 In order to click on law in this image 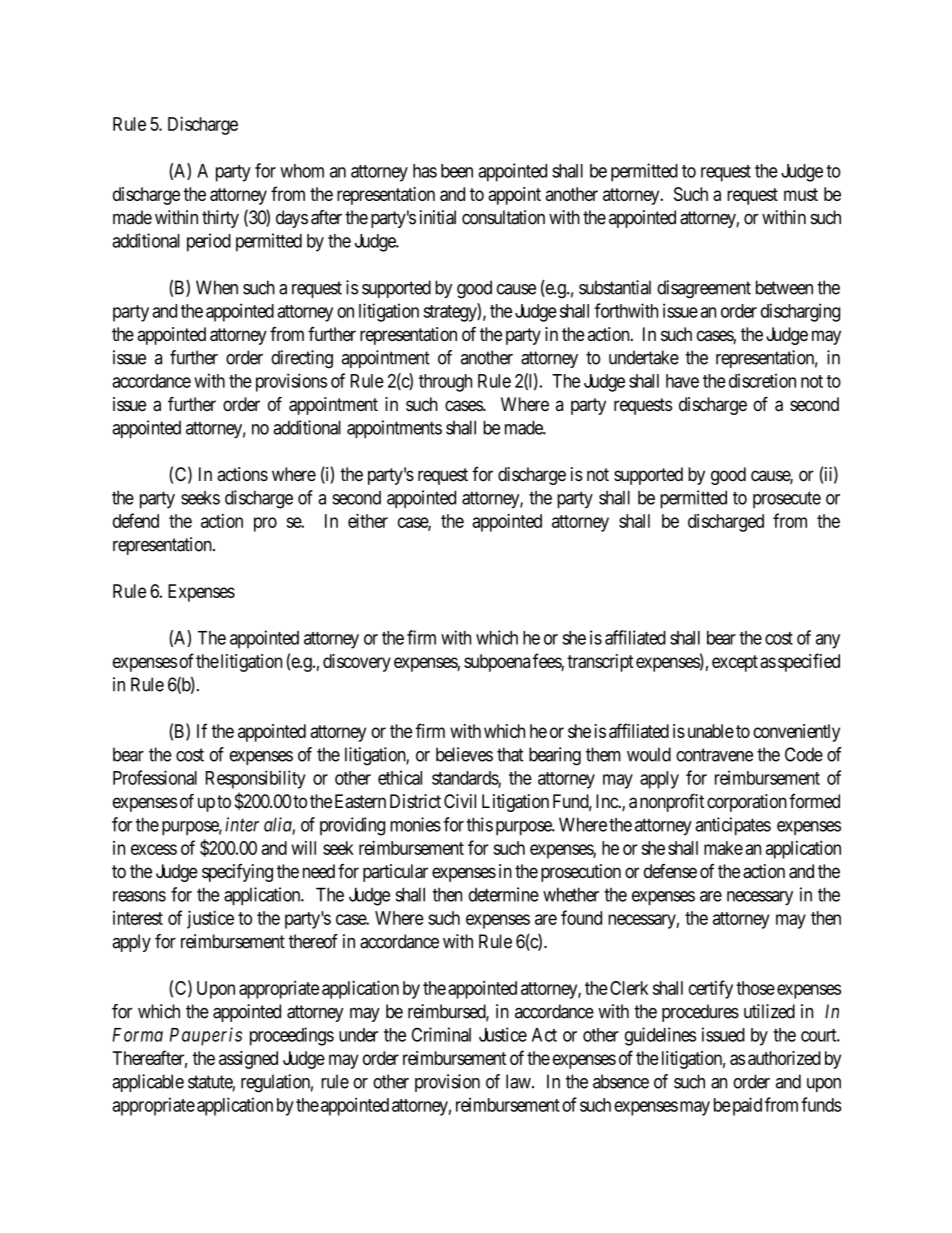, I will do `click(519, 1081)`.
